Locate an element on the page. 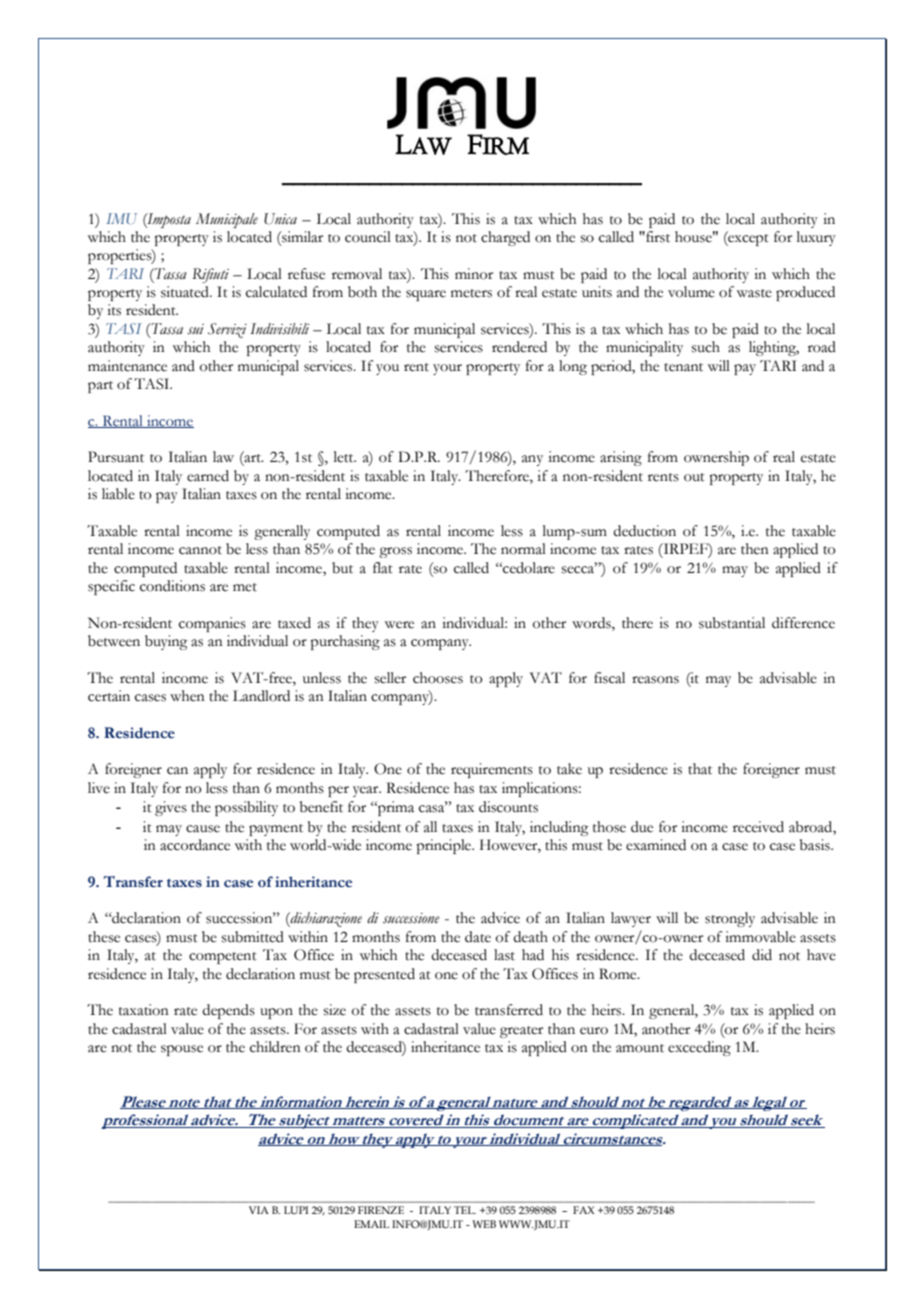 This document has width=924, height=1308. FAX is located at coordinates (583, 1210).
